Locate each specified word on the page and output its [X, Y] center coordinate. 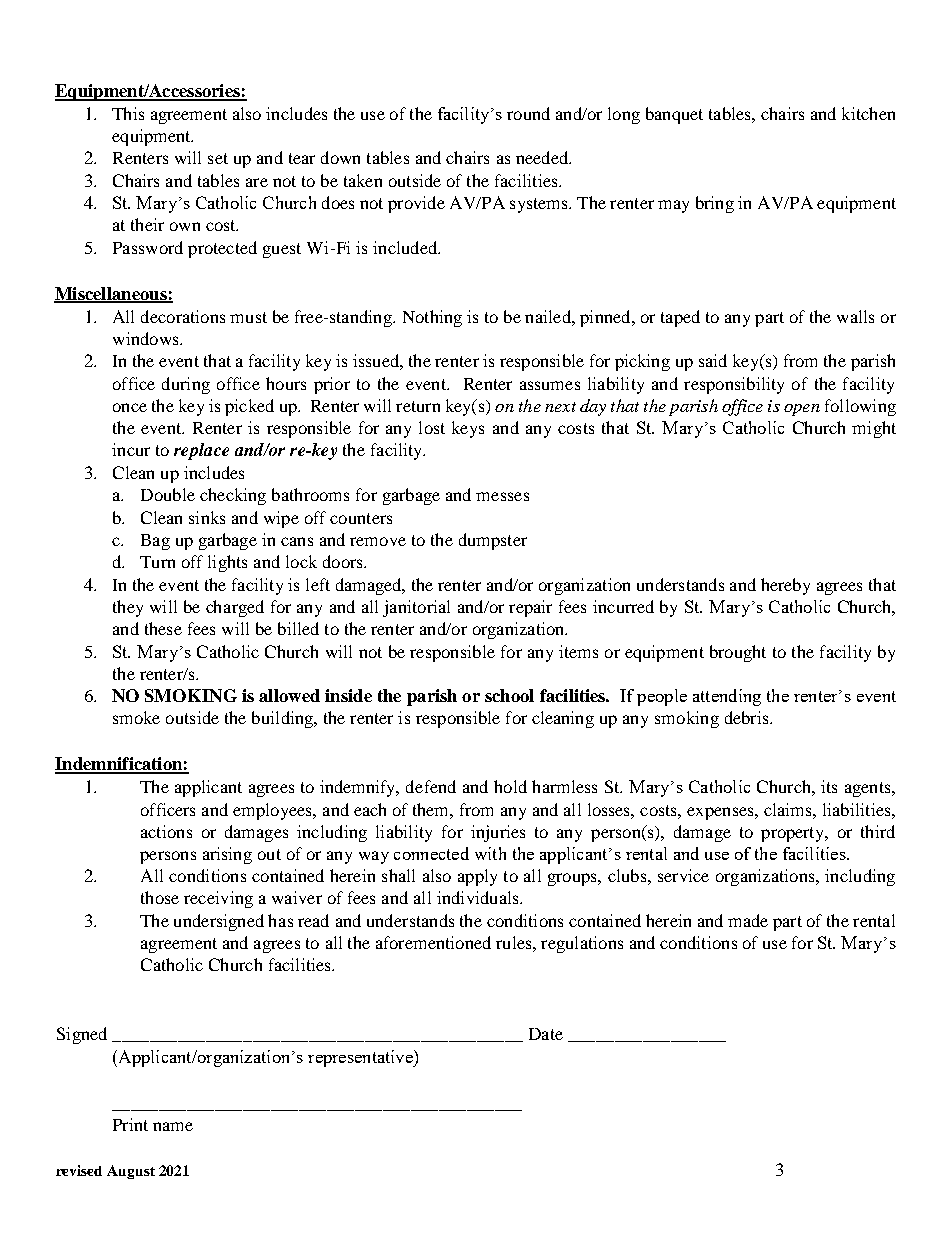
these [163, 628]
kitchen [868, 113]
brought [738, 653]
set [218, 158]
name [173, 1126]
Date [546, 1034]
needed [543, 157]
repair [530, 608]
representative [361, 1058]
